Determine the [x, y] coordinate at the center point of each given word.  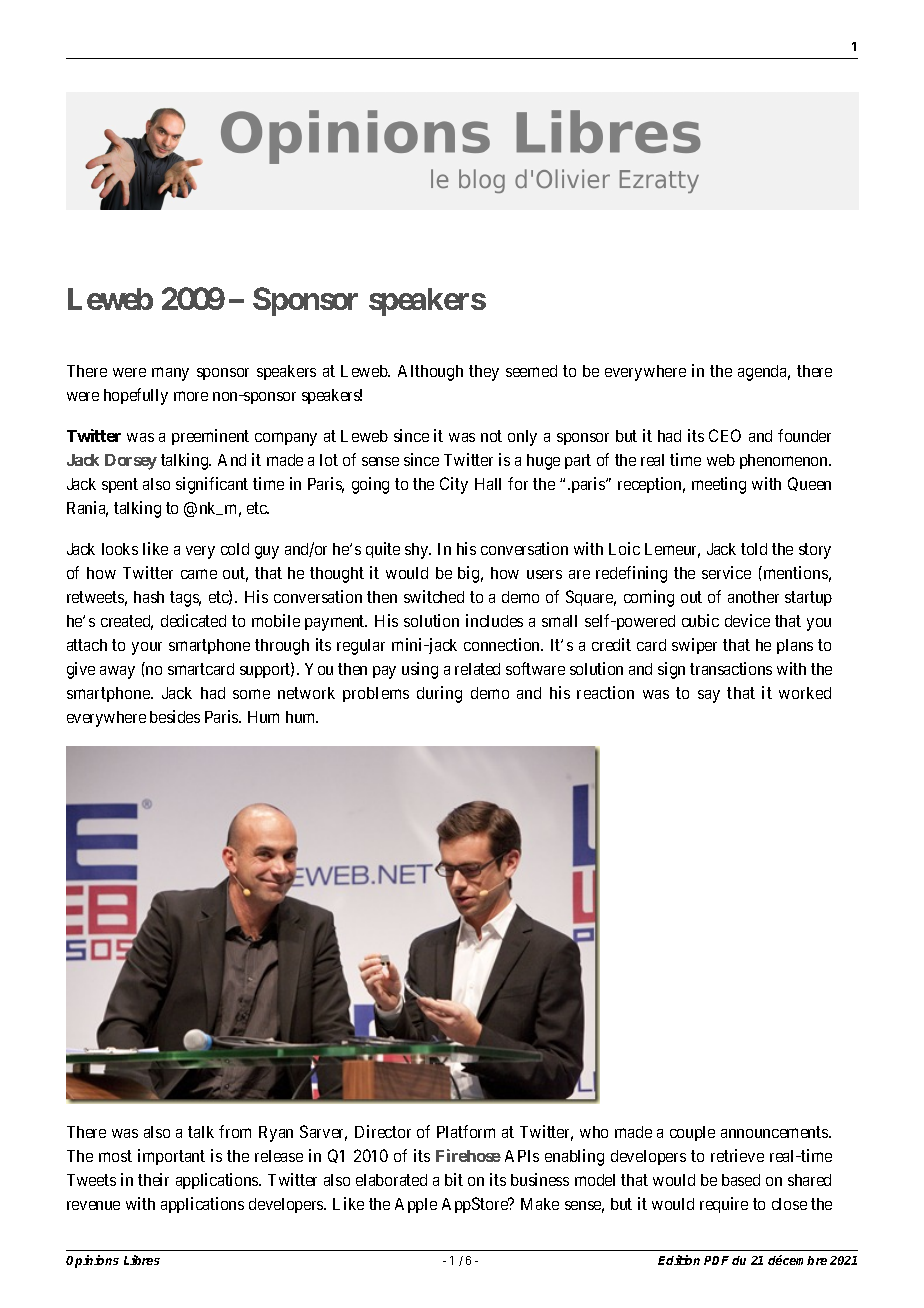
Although [430, 373]
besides [175, 716]
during [439, 694]
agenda [764, 373]
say [709, 696]
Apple [416, 1205]
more [191, 396]
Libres [142, 1260]
